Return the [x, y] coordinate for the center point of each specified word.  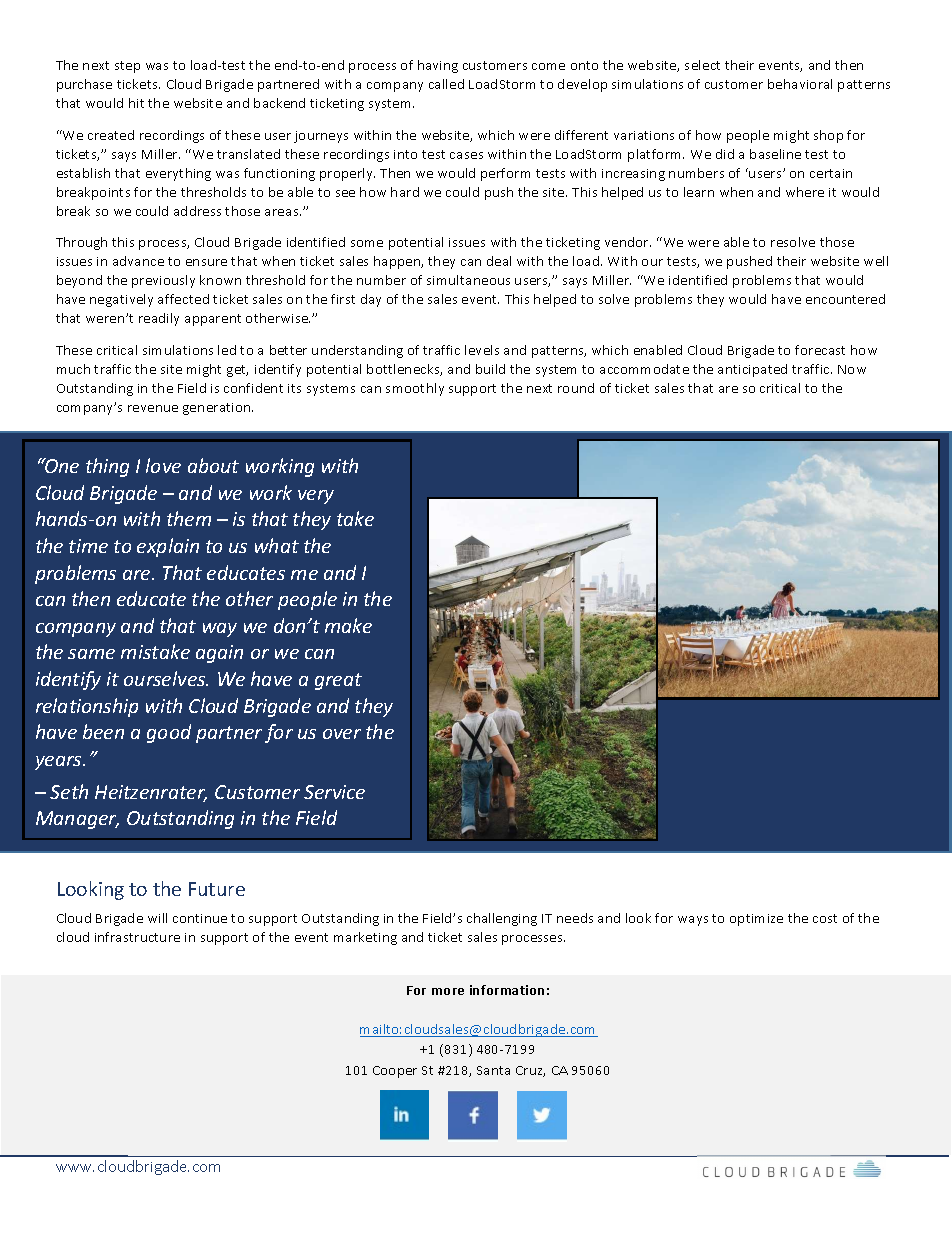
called [446, 84]
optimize [756, 920]
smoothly [415, 389]
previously [163, 281]
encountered [845, 299]
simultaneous [468, 280]
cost [825, 918]
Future [217, 889]
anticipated [752, 370]
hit [136, 103]
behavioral [800, 84]
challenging [502, 919]
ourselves [166, 678]
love [163, 465]
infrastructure [137, 937]
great [338, 681]
